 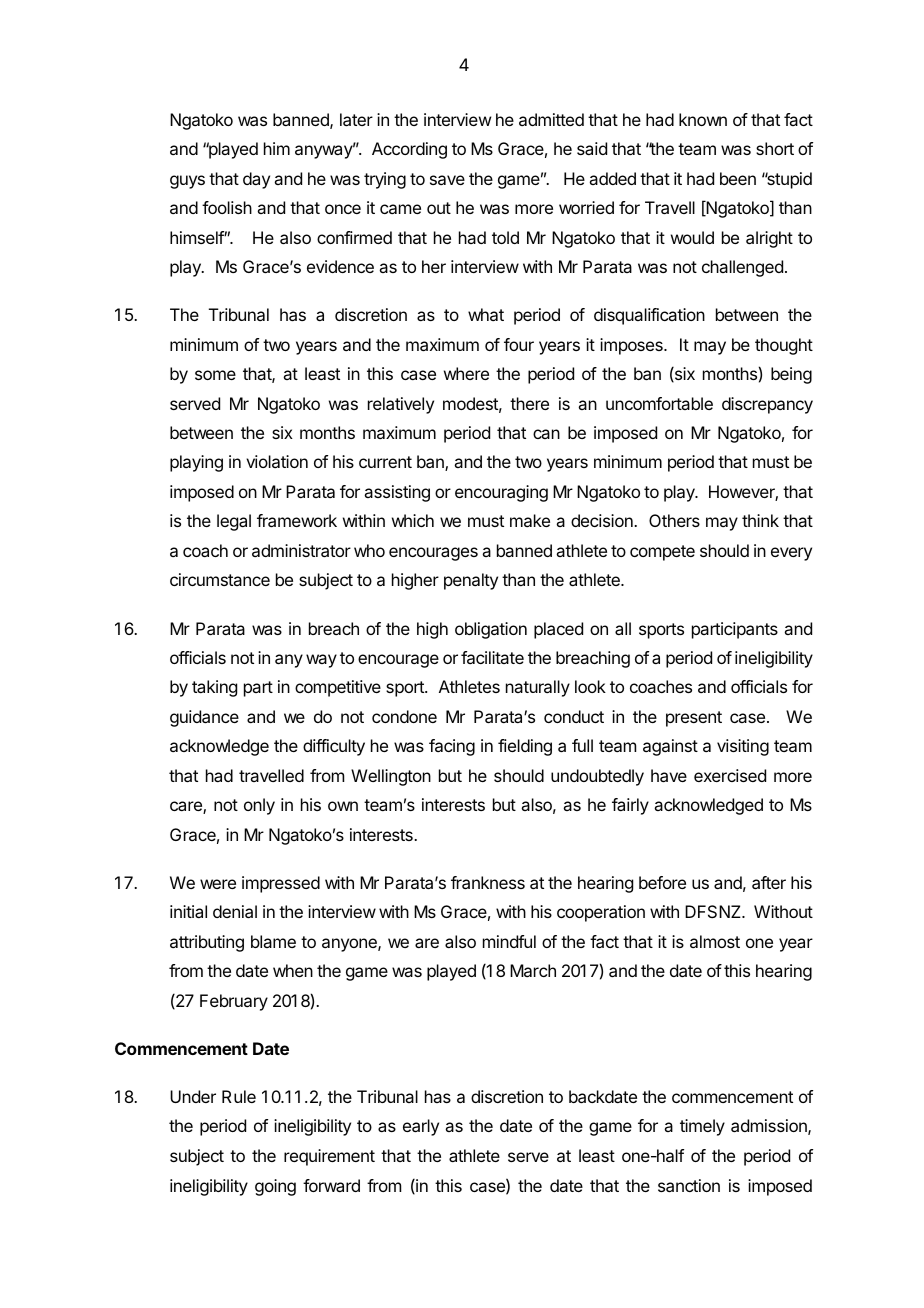 What do you see at coordinates (738, 178) in the image?
I see `been` at bounding box center [738, 178].
